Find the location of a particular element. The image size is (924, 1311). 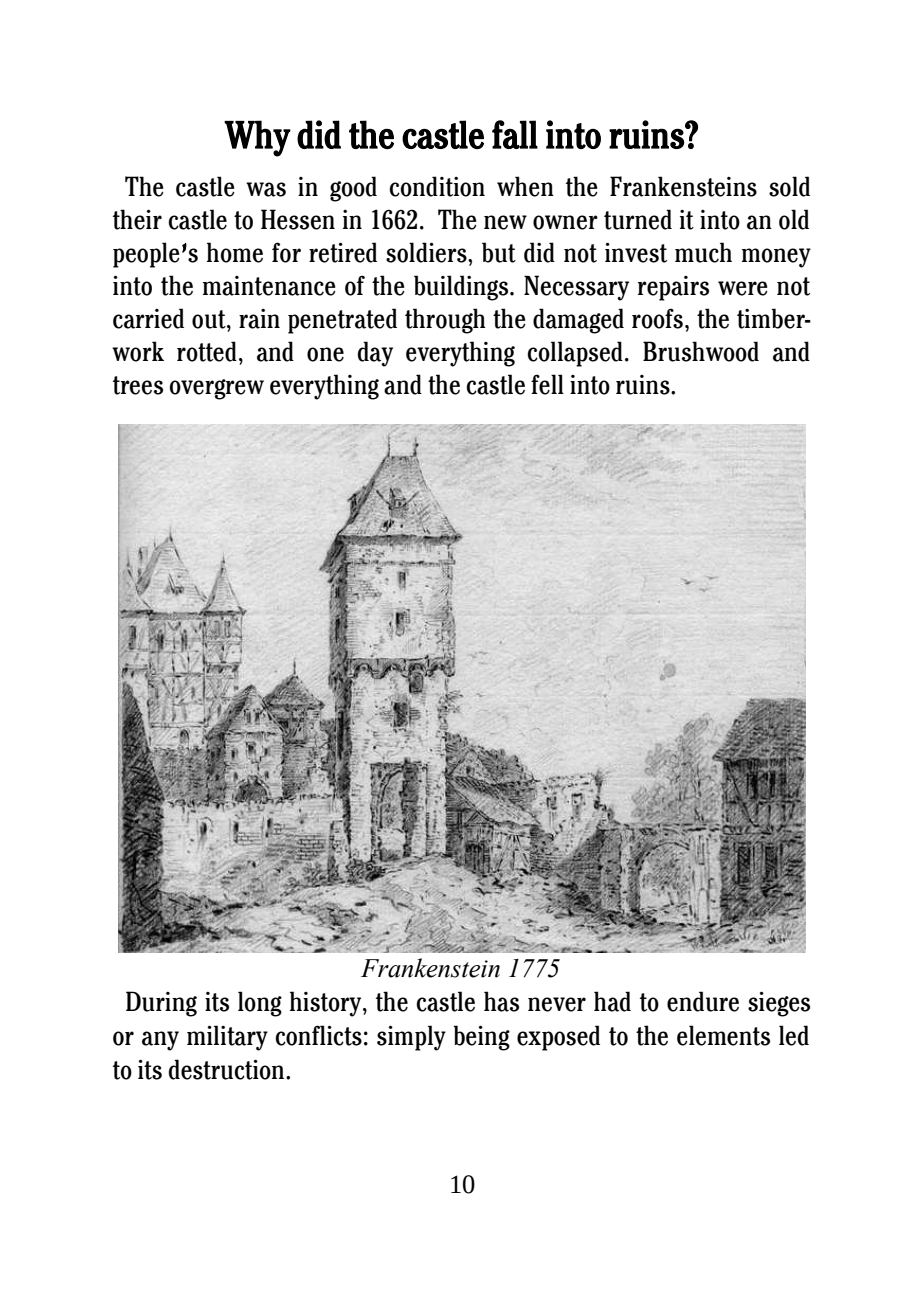

turned is located at coordinates (638, 219).
